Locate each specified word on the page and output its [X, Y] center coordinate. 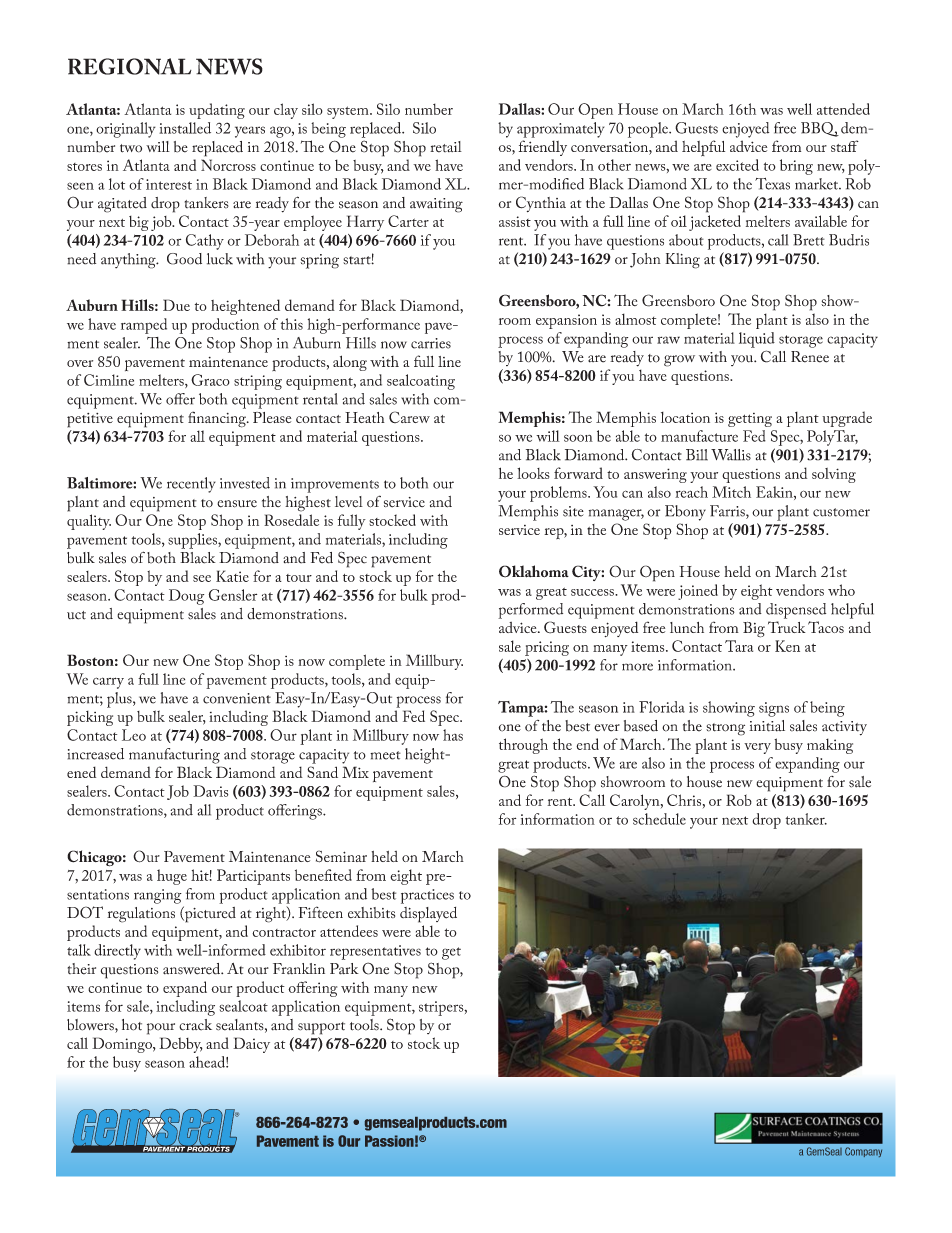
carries [431, 343]
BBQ [820, 129]
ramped [144, 326]
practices [427, 896]
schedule [659, 819]
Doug [186, 597]
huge [172, 877]
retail [446, 147]
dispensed [796, 611]
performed [530, 611]
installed [185, 128]
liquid [757, 340]
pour [161, 1029]
